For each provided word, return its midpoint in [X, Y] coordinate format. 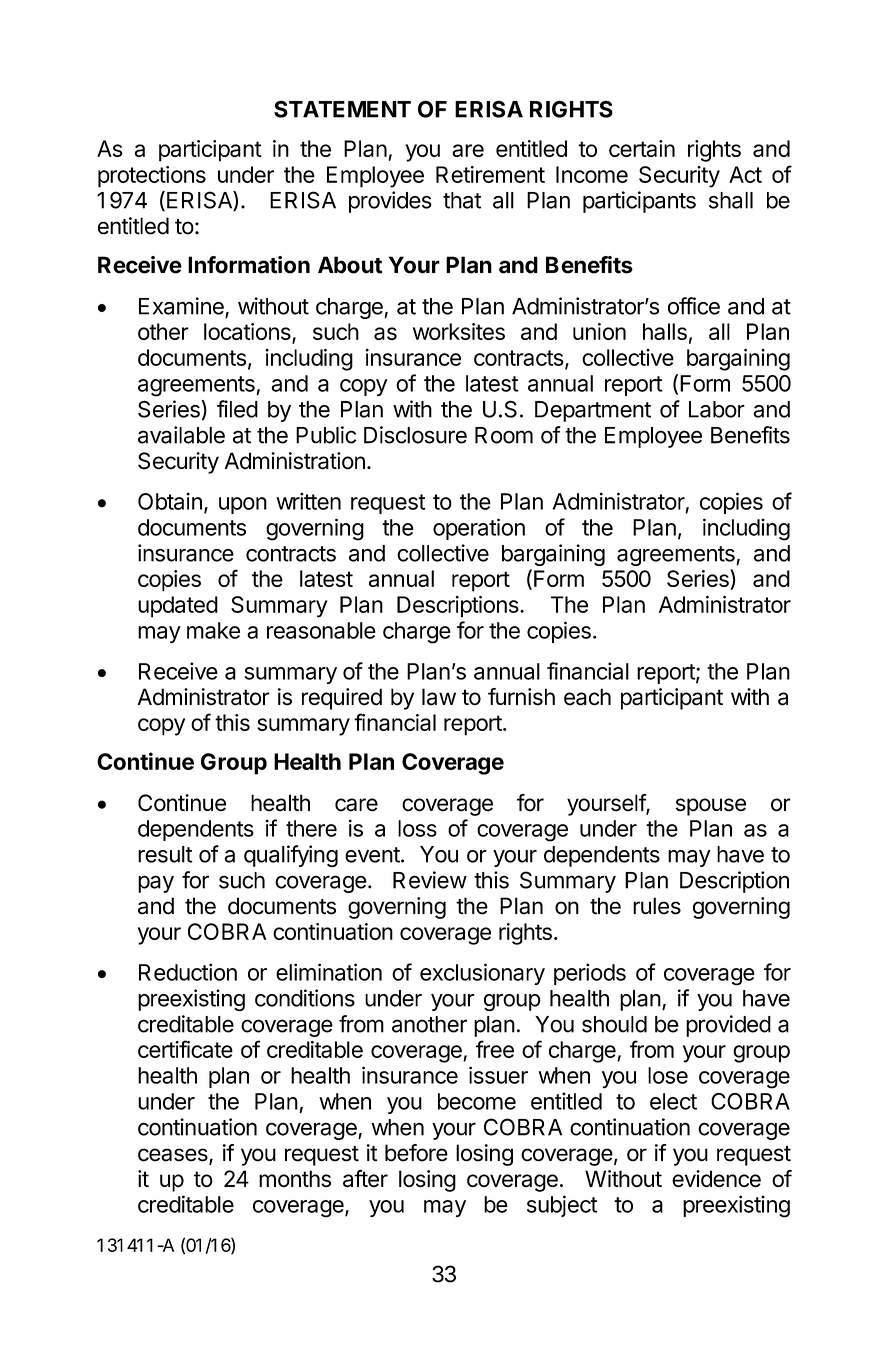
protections [152, 177]
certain [642, 148]
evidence [716, 1178]
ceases [174, 1156]
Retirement [490, 174]
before [416, 1153]
